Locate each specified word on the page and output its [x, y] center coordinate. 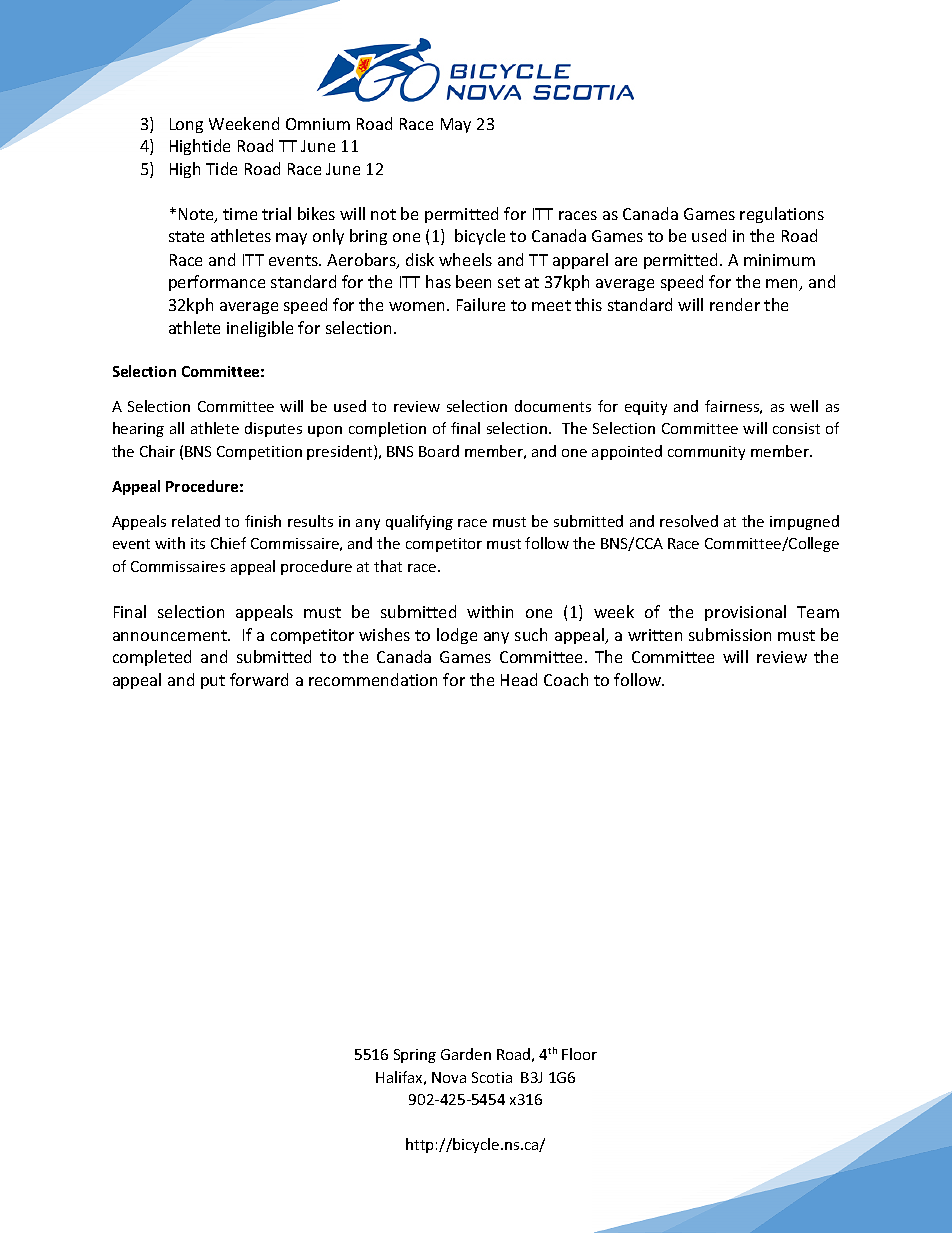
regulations [782, 215]
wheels [465, 259]
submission [730, 634]
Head [519, 679]
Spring [415, 1056]
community [706, 453]
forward [259, 679]
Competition [259, 453]
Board [439, 451]
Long [186, 125]
